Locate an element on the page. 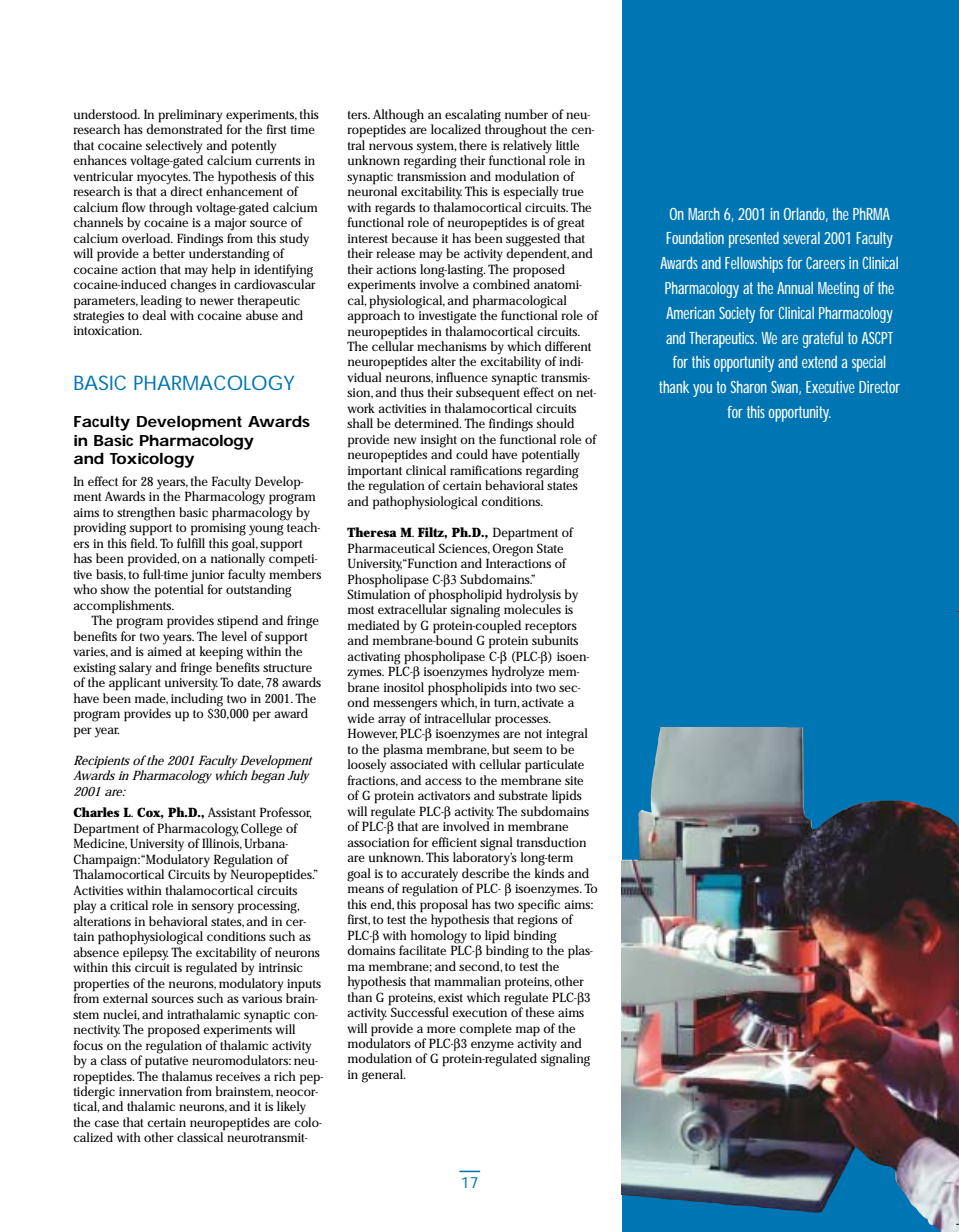 The width and height of the page is (959, 1232). demonstrated is located at coordinates (184, 128).
